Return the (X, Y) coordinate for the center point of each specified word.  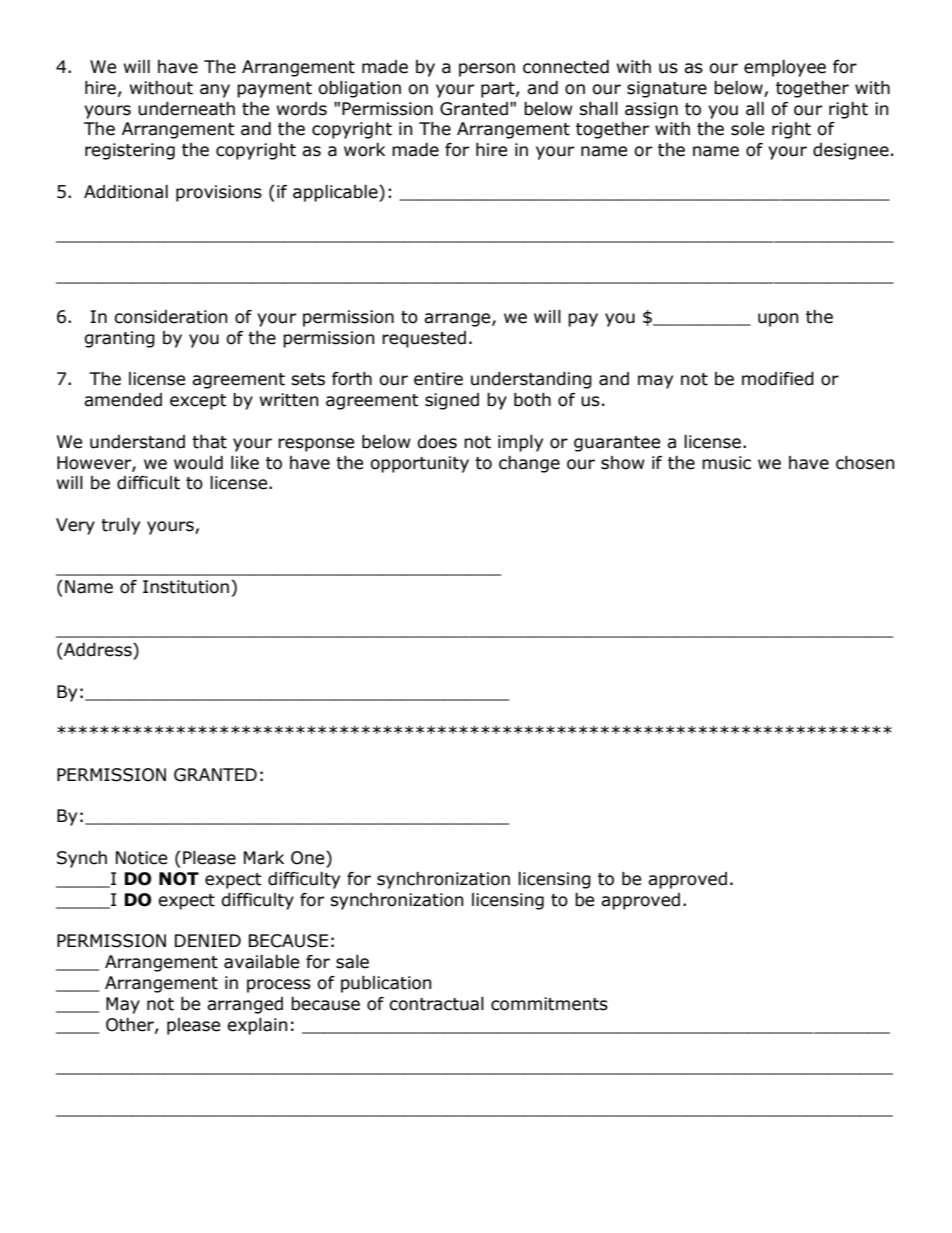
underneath (186, 109)
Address (98, 650)
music (726, 463)
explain (257, 1026)
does (437, 442)
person (487, 70)
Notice (141, 858)
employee (785, 68)
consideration (170, 317)
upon (778, 320)
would (198, 463)
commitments (549, 1004)
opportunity (419, 464)
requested (424, 339)
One (309, 858)
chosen (865, 463)
